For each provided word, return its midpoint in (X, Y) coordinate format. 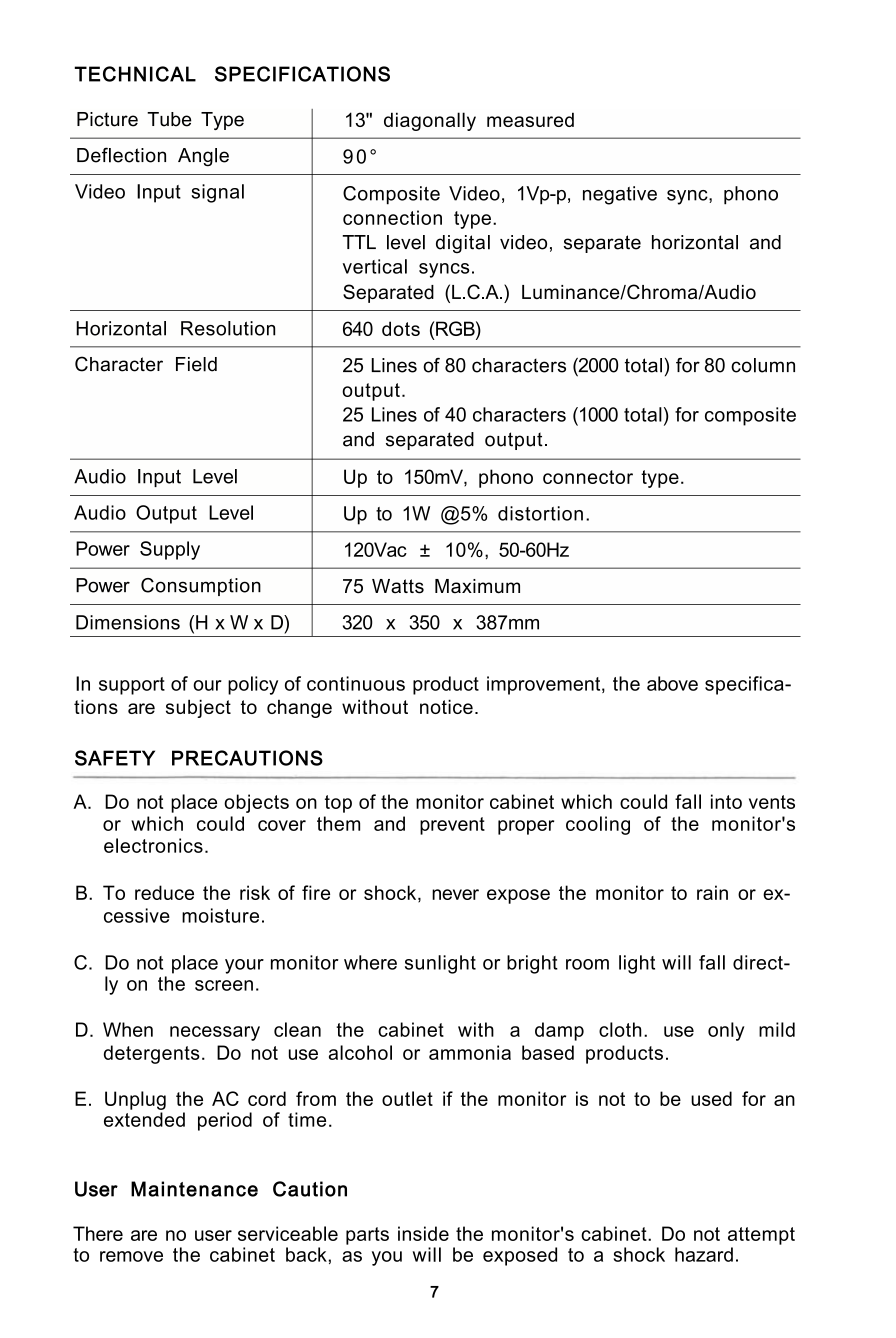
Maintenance (194, 1189)
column (763, 365)
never (455, 894)
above (672, 683)
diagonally (430, 121)
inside (423, 1233)
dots (401, 328)
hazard (704, 1254)
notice (446, 706)
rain (712, 892)
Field (196, 364)
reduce (164, 892)
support (132, 686)
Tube (169, 119)
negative (620, 195)
